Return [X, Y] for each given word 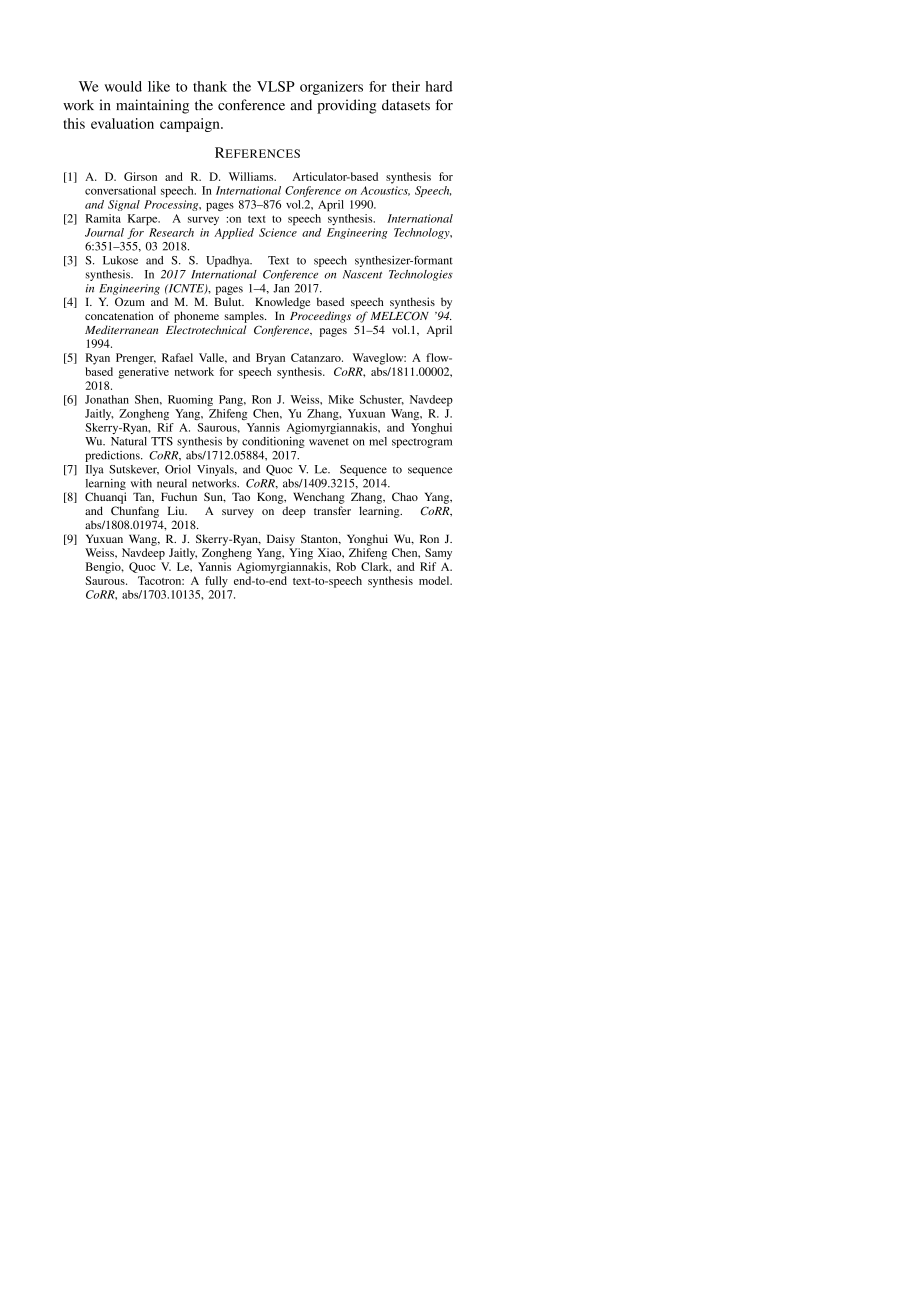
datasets [406, 105]
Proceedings [320, 317]
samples [245, 317]
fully [216, 582]
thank [210, 86]
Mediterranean [121, 329]
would [123, 86]
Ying [301, 554]
